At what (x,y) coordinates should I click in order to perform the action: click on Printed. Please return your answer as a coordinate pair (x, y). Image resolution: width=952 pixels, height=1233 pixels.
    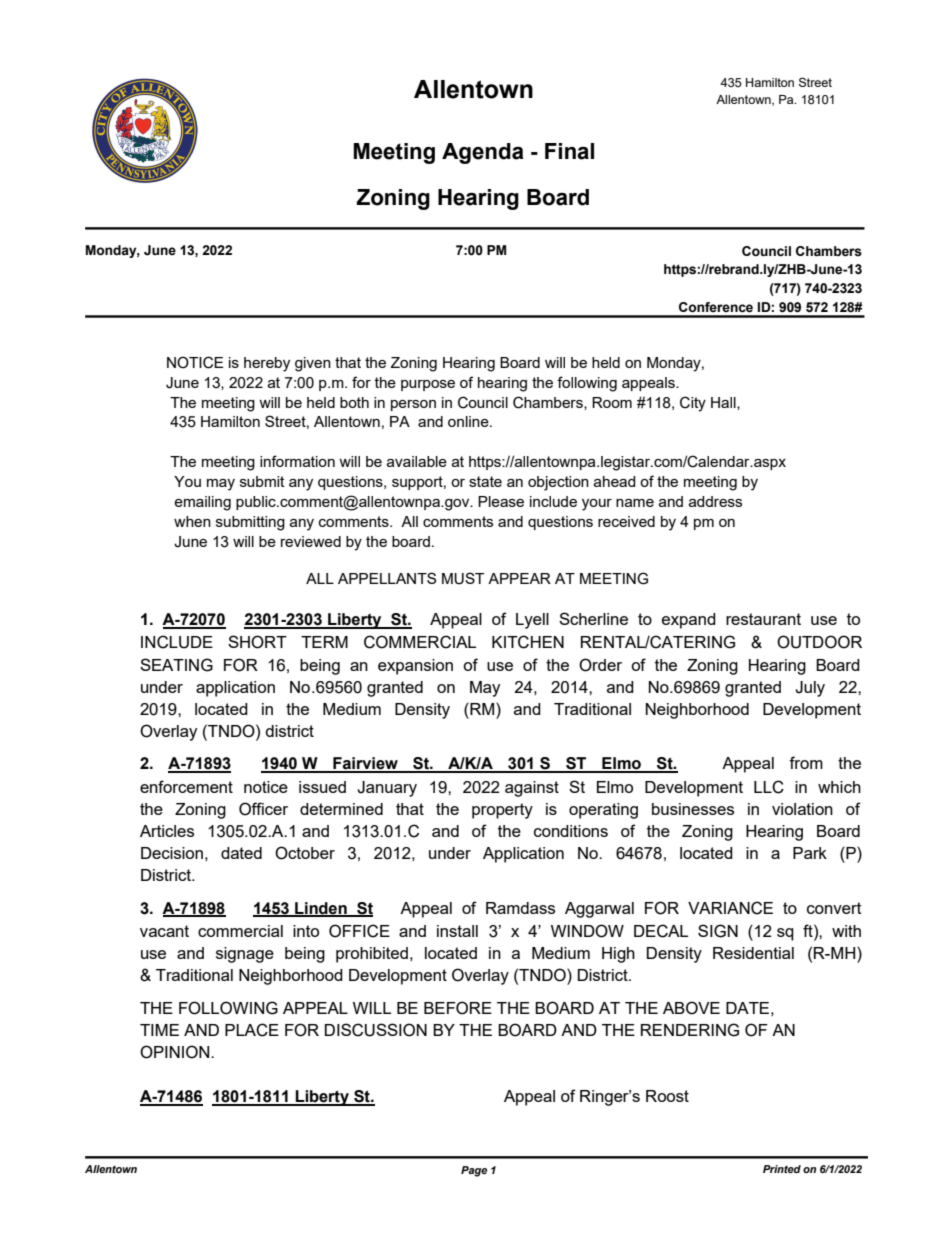
    Looking at the image, I should click on (782, 1169).
